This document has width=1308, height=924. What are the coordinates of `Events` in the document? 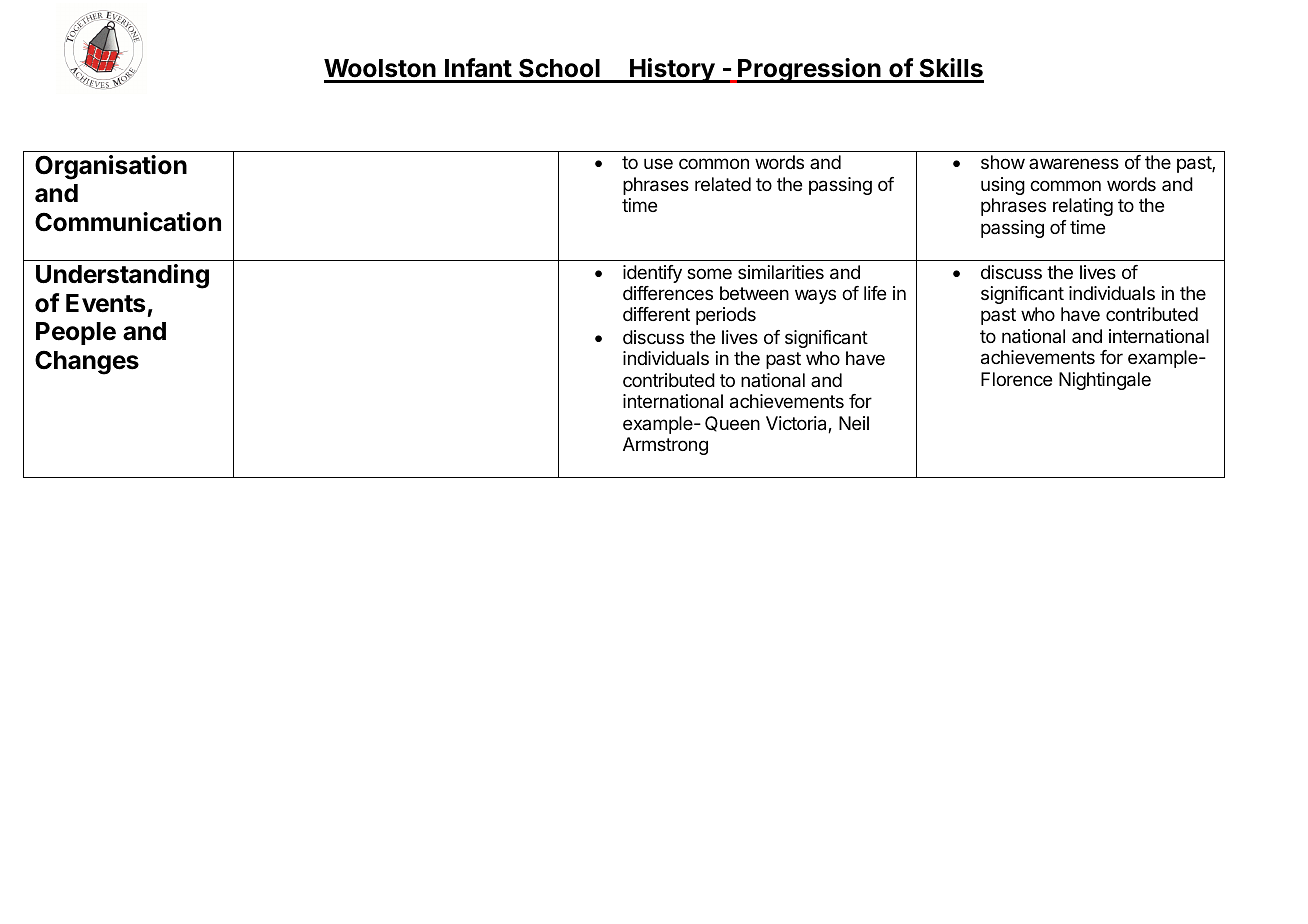 It's located at (105, 303).
